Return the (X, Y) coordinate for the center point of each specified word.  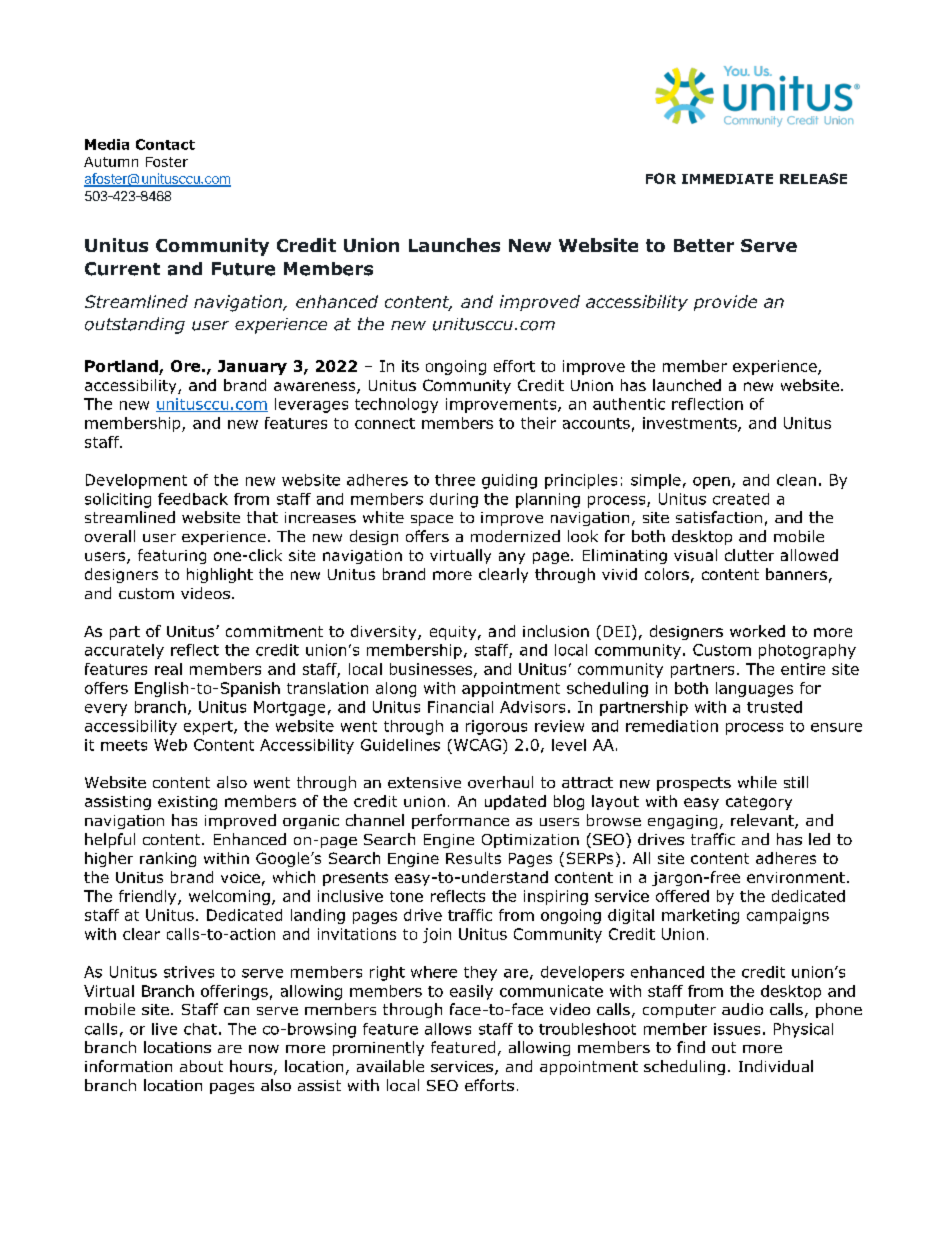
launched (687, 385)
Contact (165, 144)
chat (200, 1029)
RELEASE (813, 178)
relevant (763, 821)
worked (757, 631)
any (512, 558)
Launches (454, 245)
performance (460, 821)
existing (187, 803)
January (252, 367)
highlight (220, 575)
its (410, 366)
